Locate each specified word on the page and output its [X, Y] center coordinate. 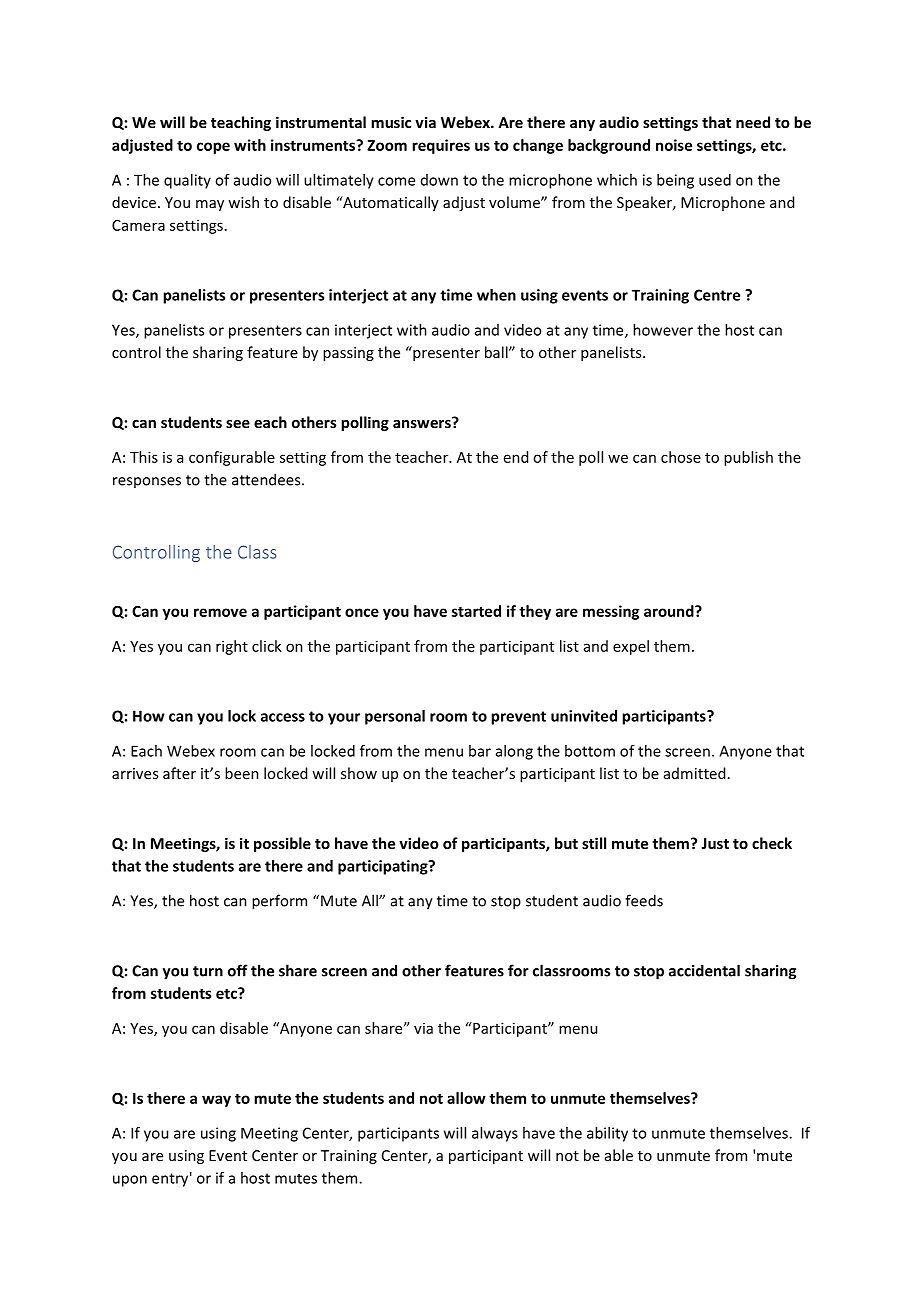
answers [423, 422]
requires [441, 146]
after [179, 773]
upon [130, 1181]
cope [213, 148]
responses [147, 482]
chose [681, 457]
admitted [694, 773]
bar [480, 751]
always [495, 1134]
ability [607, 1134]
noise [674, 145]
